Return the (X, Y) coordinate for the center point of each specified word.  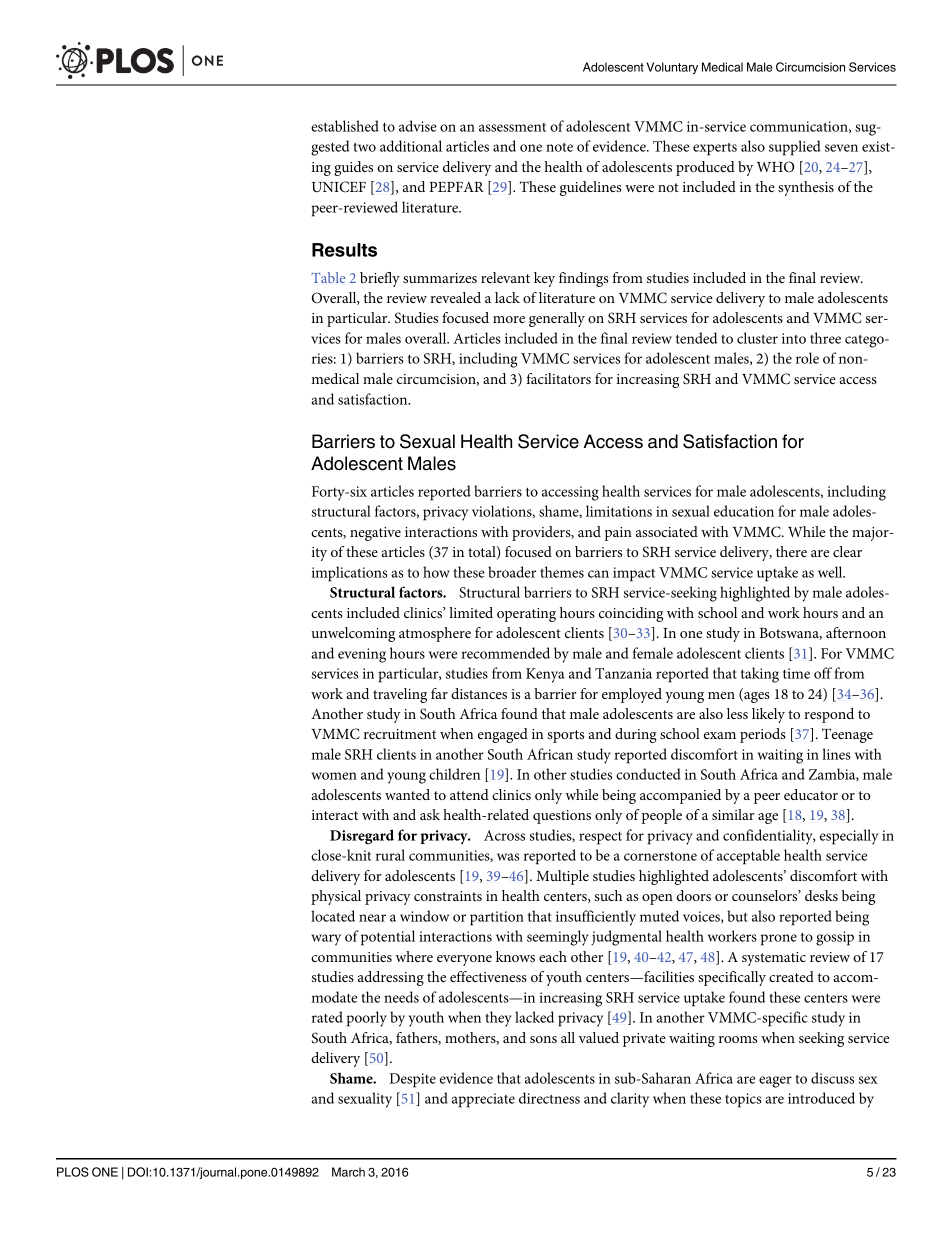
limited (471, 612)
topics (743, 1100)
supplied (795, 148)
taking (760, 675)
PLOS (73, 1172)
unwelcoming (353, 634)
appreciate (483, 1100)
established (345, 126)
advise (418, 126)
